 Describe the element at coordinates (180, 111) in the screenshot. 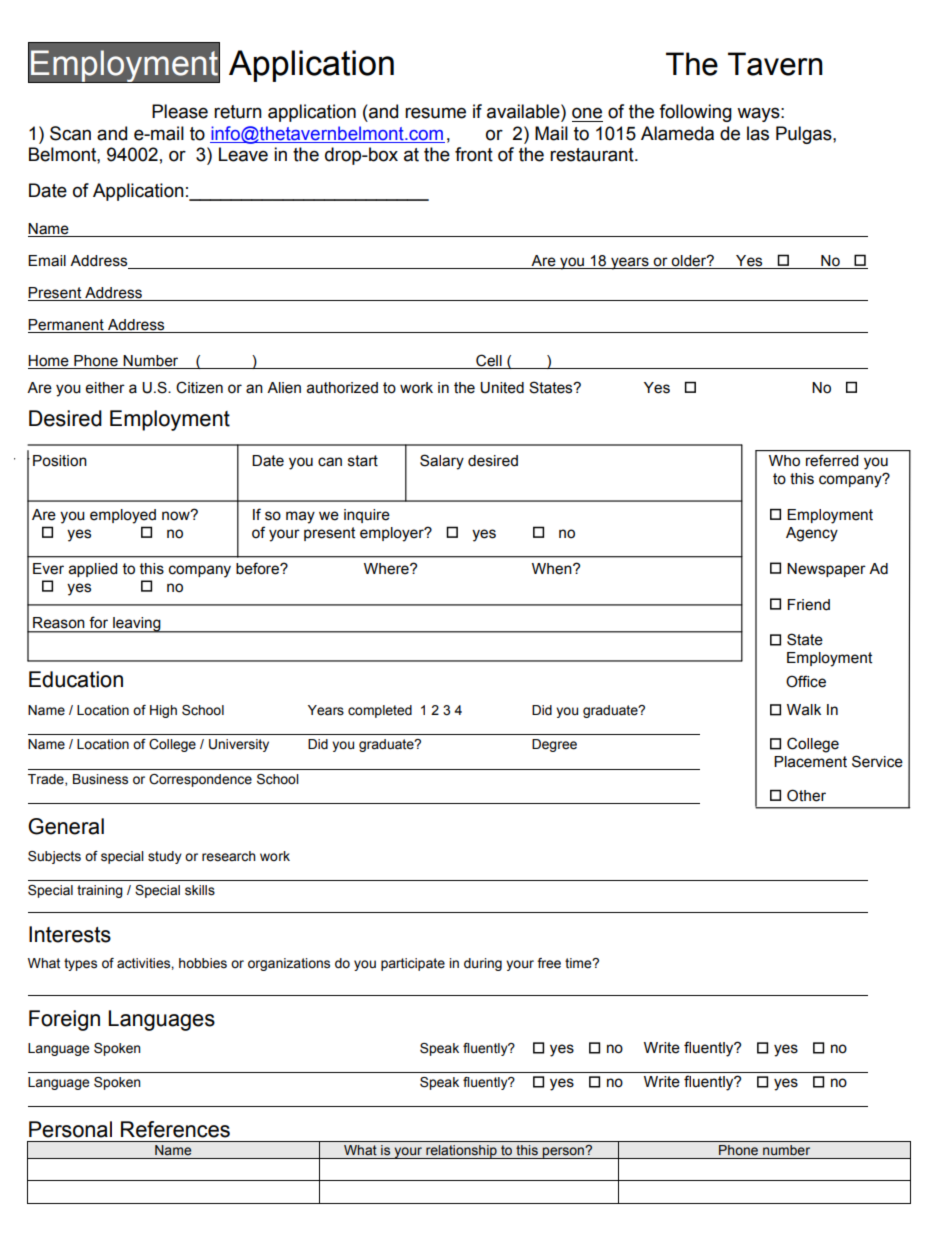

I see `Please` at that location.
